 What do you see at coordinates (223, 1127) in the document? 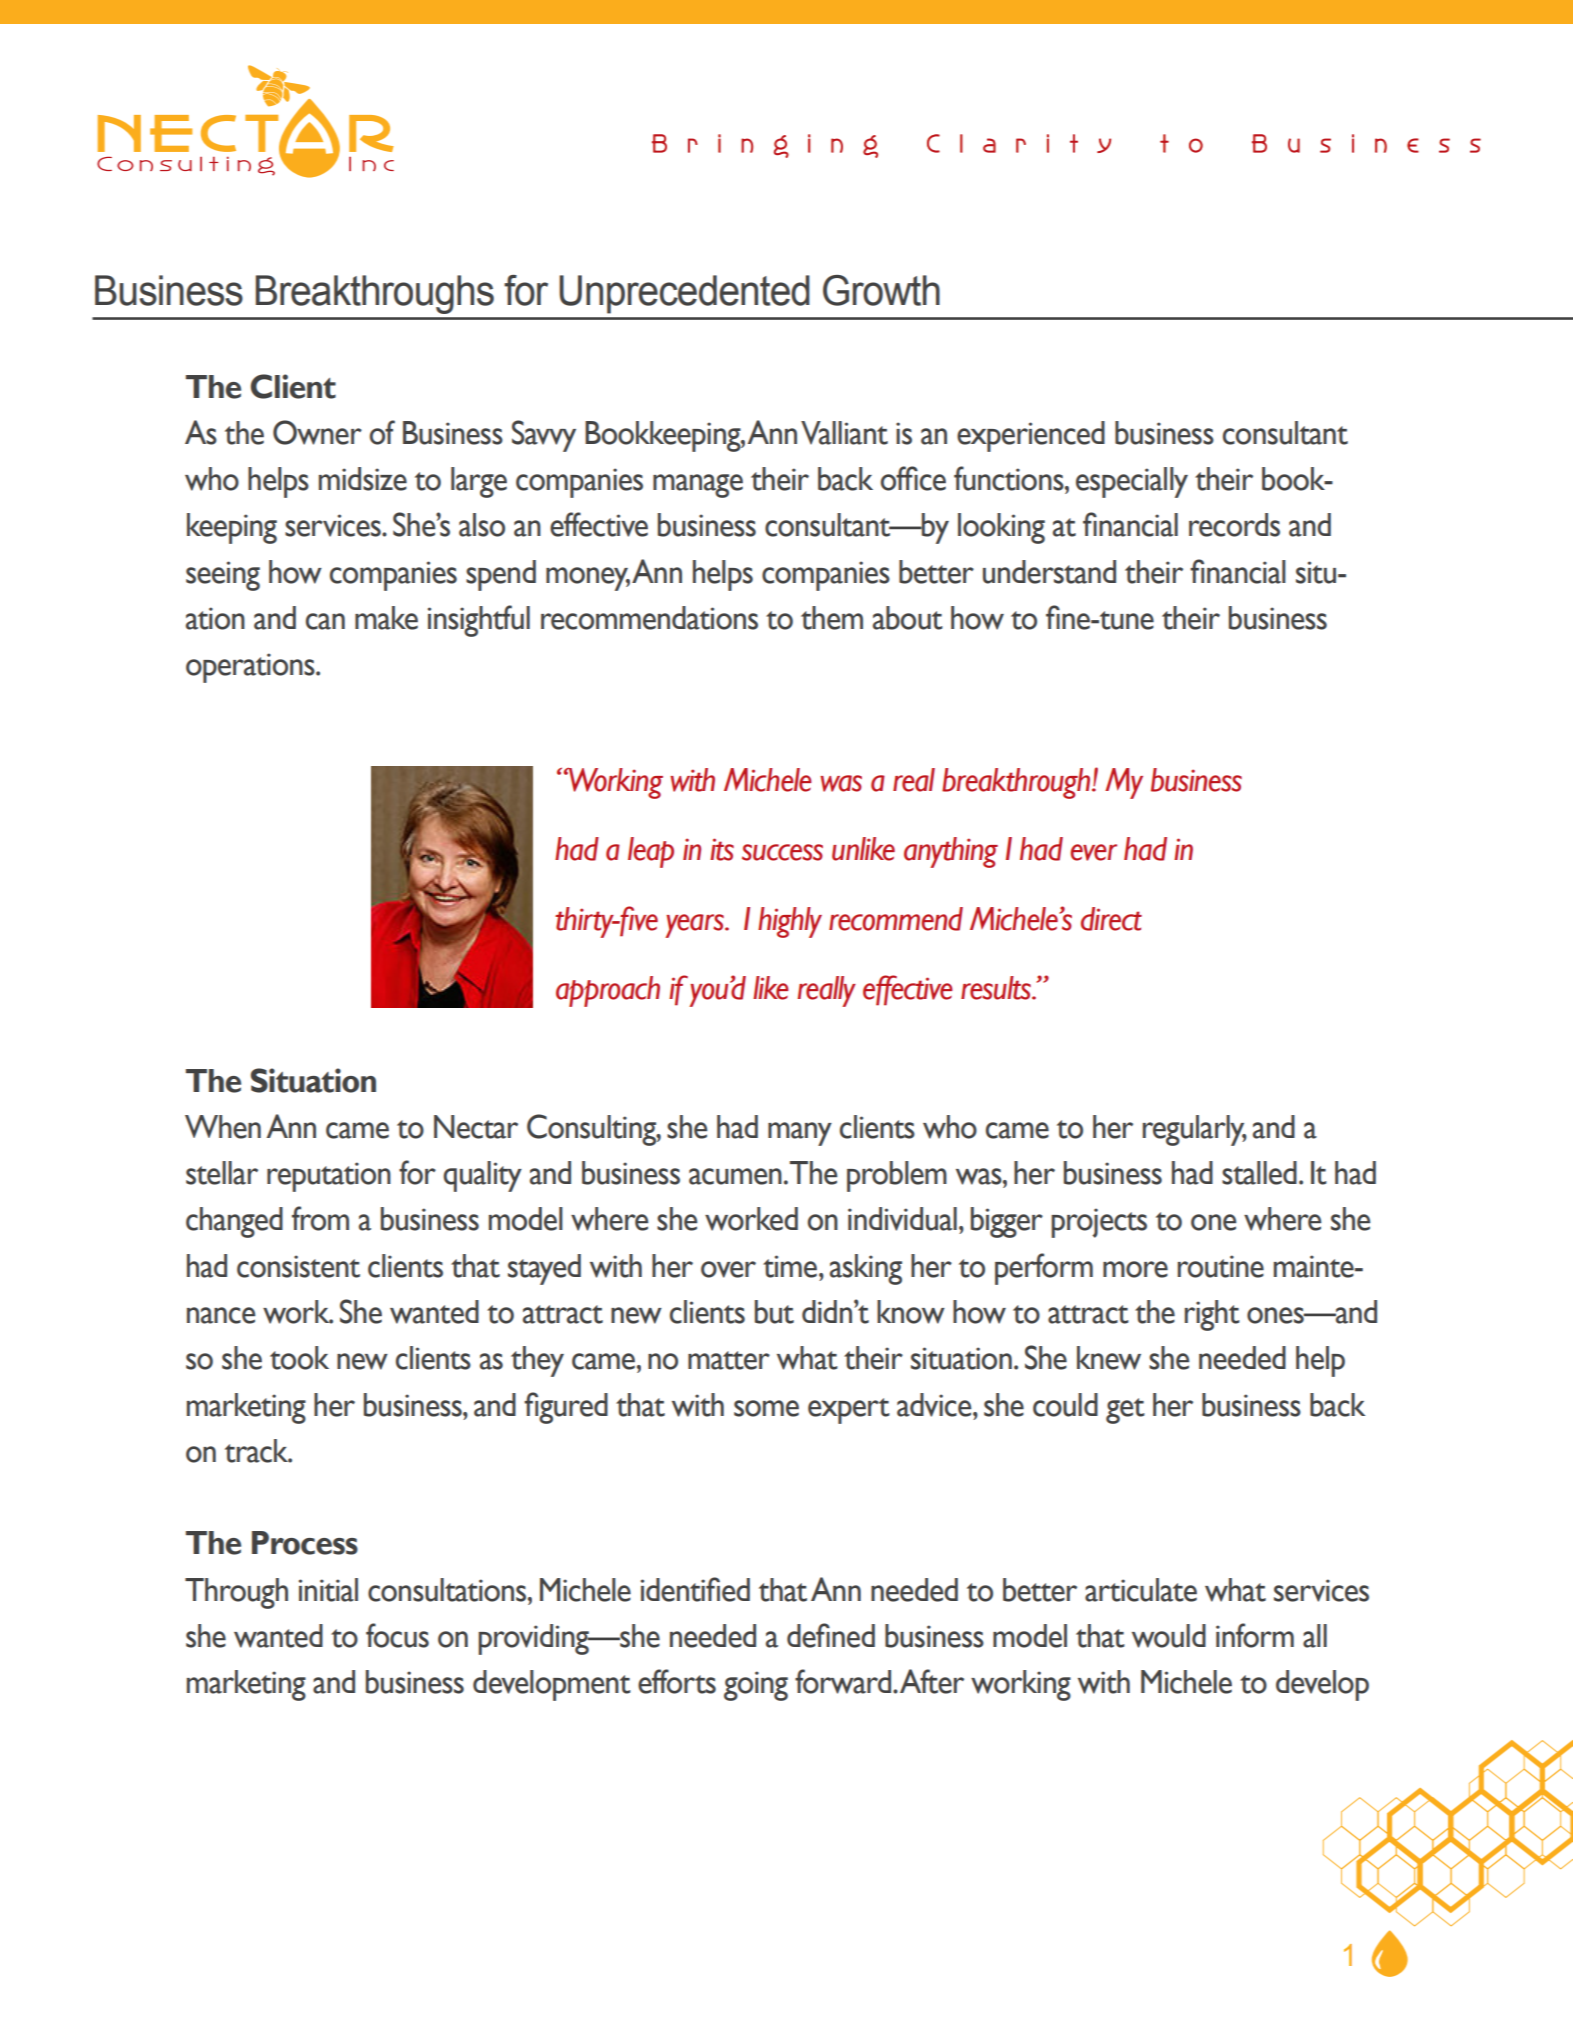
I see `When` at bounding box center [223, 1127].
